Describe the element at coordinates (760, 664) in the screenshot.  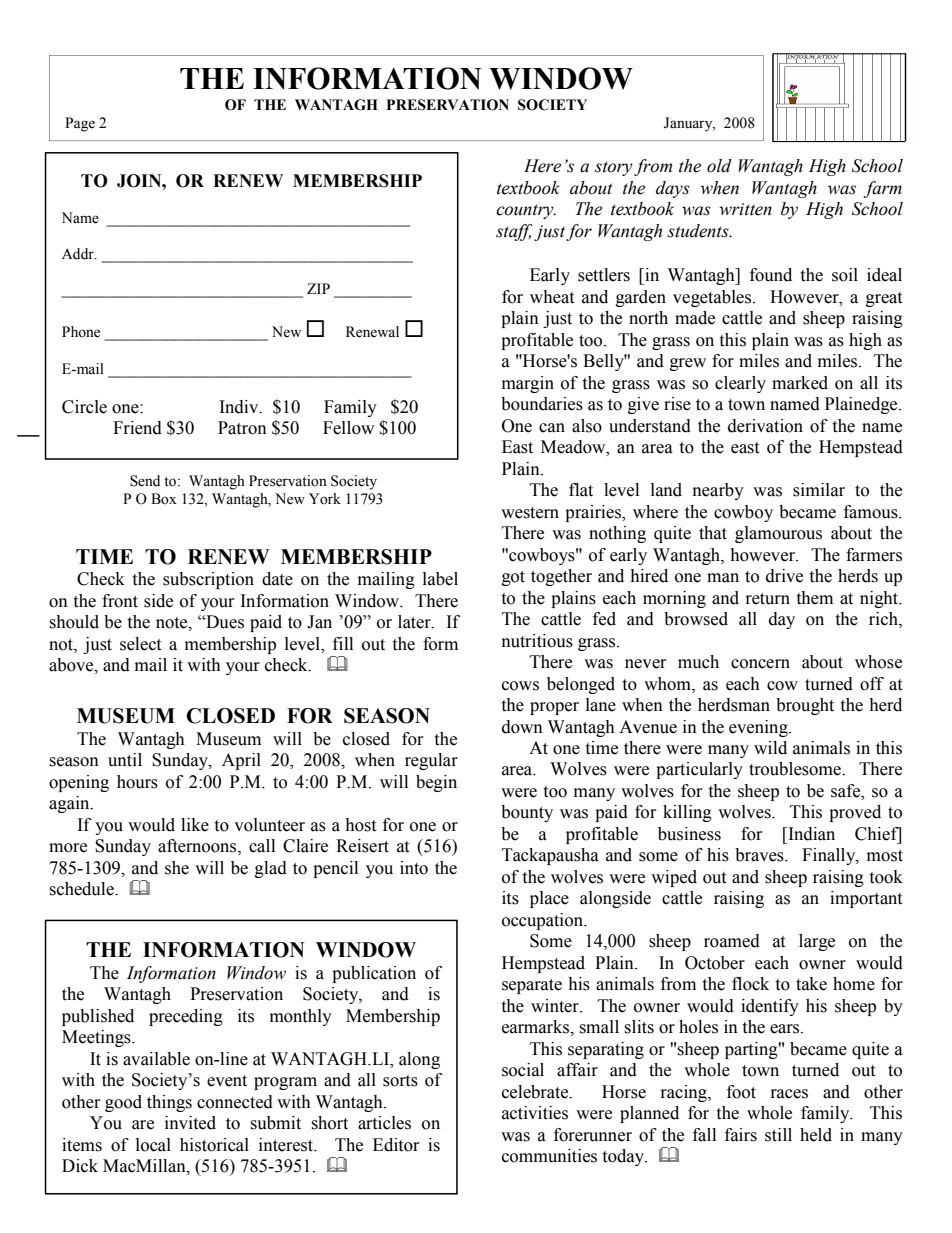
I see `concern` at that location.
